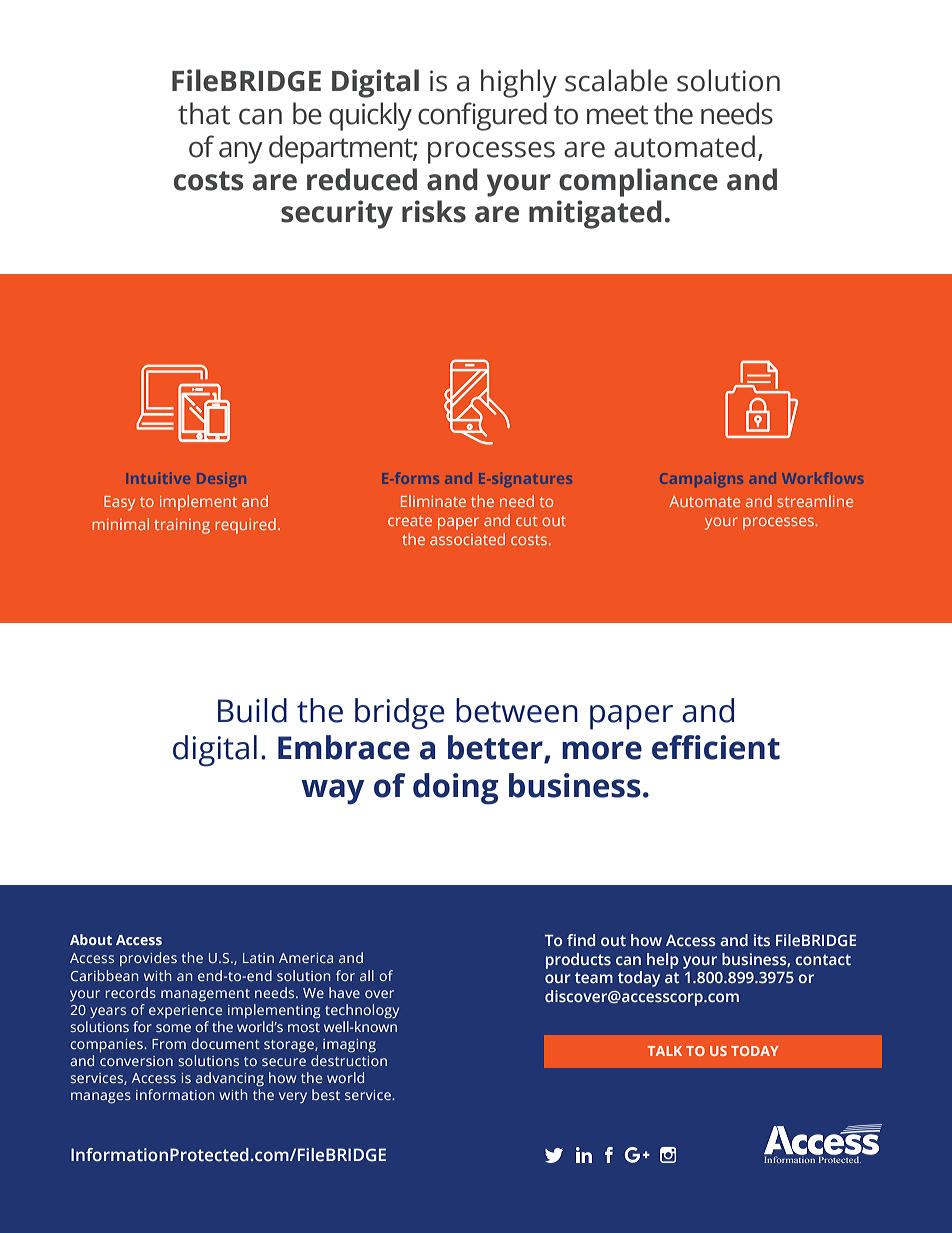 The image size is (952, 1233). Describe the element at coordinates (204, 113) in the screenshot. I see `that` at that location.
